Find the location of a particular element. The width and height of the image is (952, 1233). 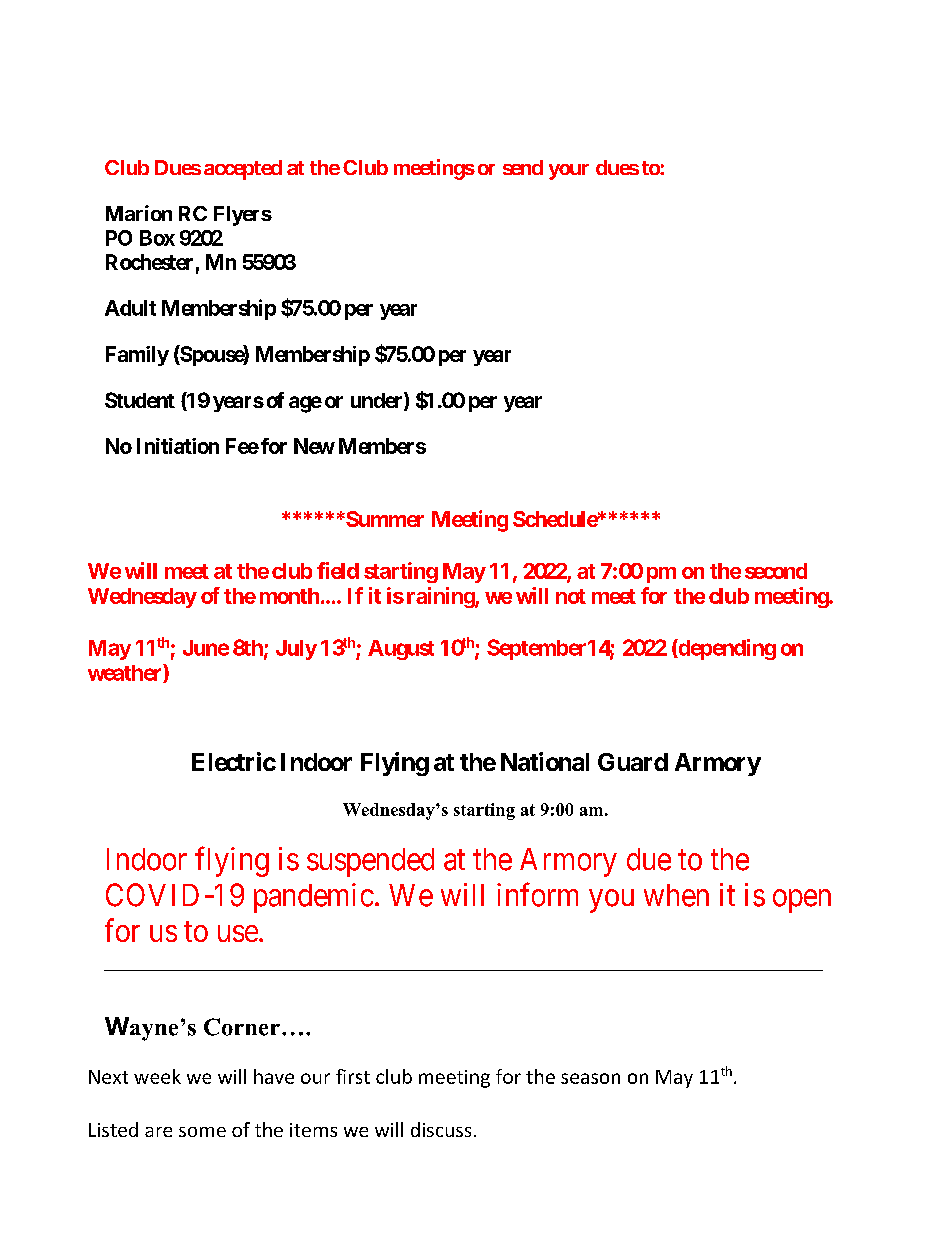

inform is located at coordinates (537, 894).
